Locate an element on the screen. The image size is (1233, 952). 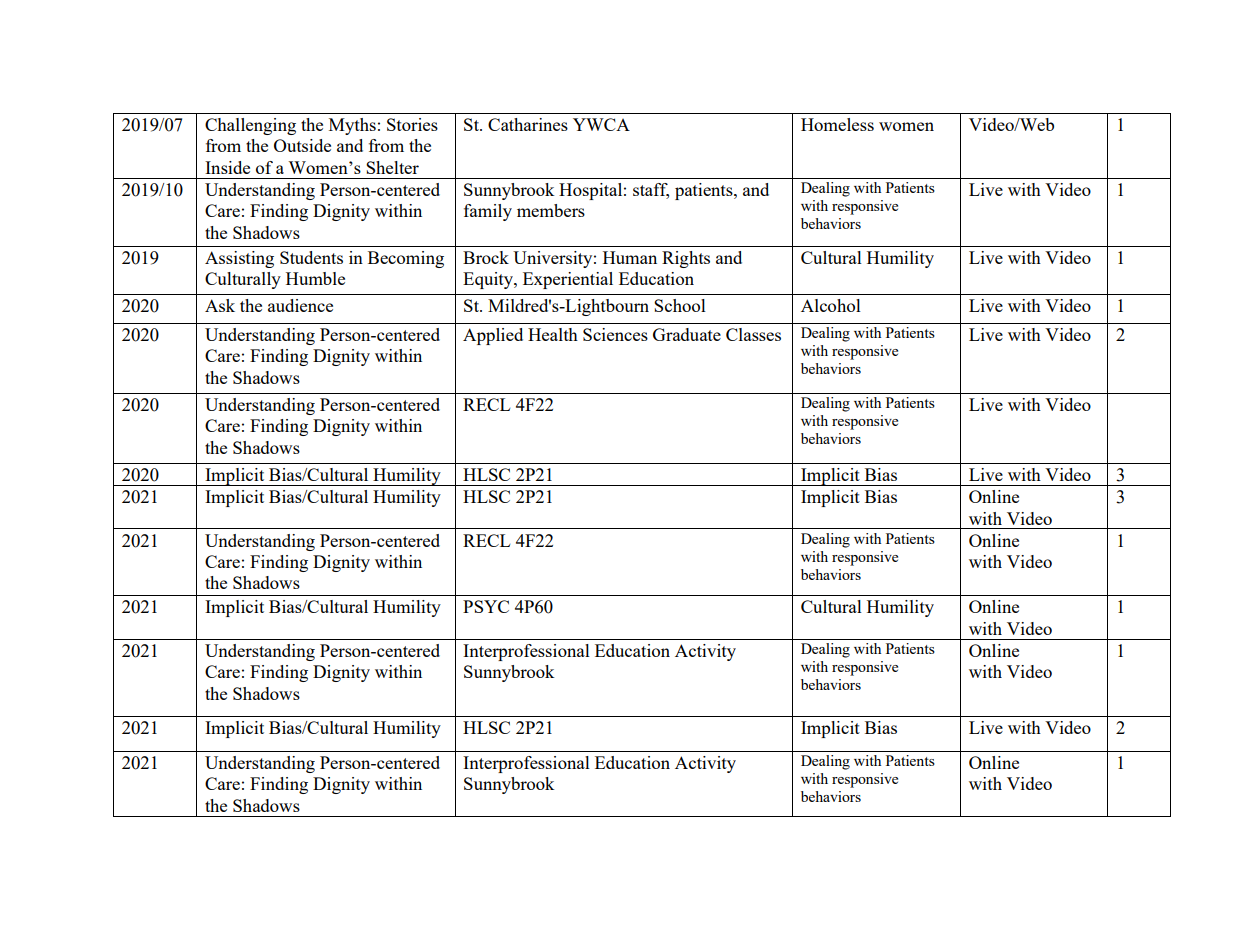
Homeless is located at coordinates (837, 124).
